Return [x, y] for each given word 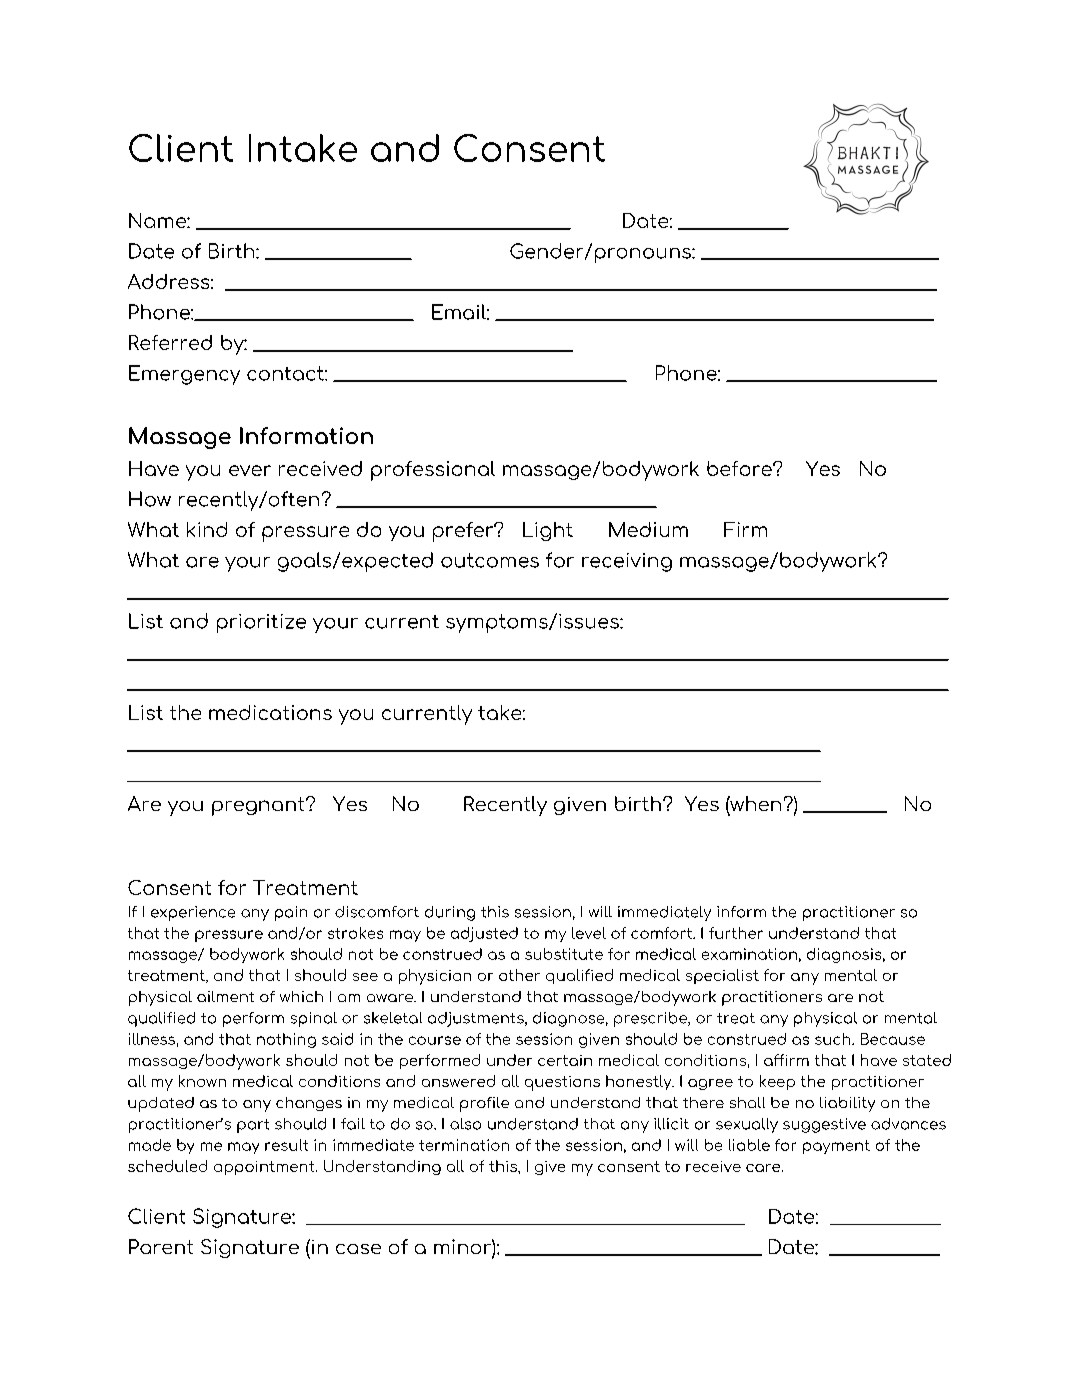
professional [433, 471]
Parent [161, 1246]
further [736, 933]
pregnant [259, 806]
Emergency [184, 375]
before [740, 468]
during [450, 913]
